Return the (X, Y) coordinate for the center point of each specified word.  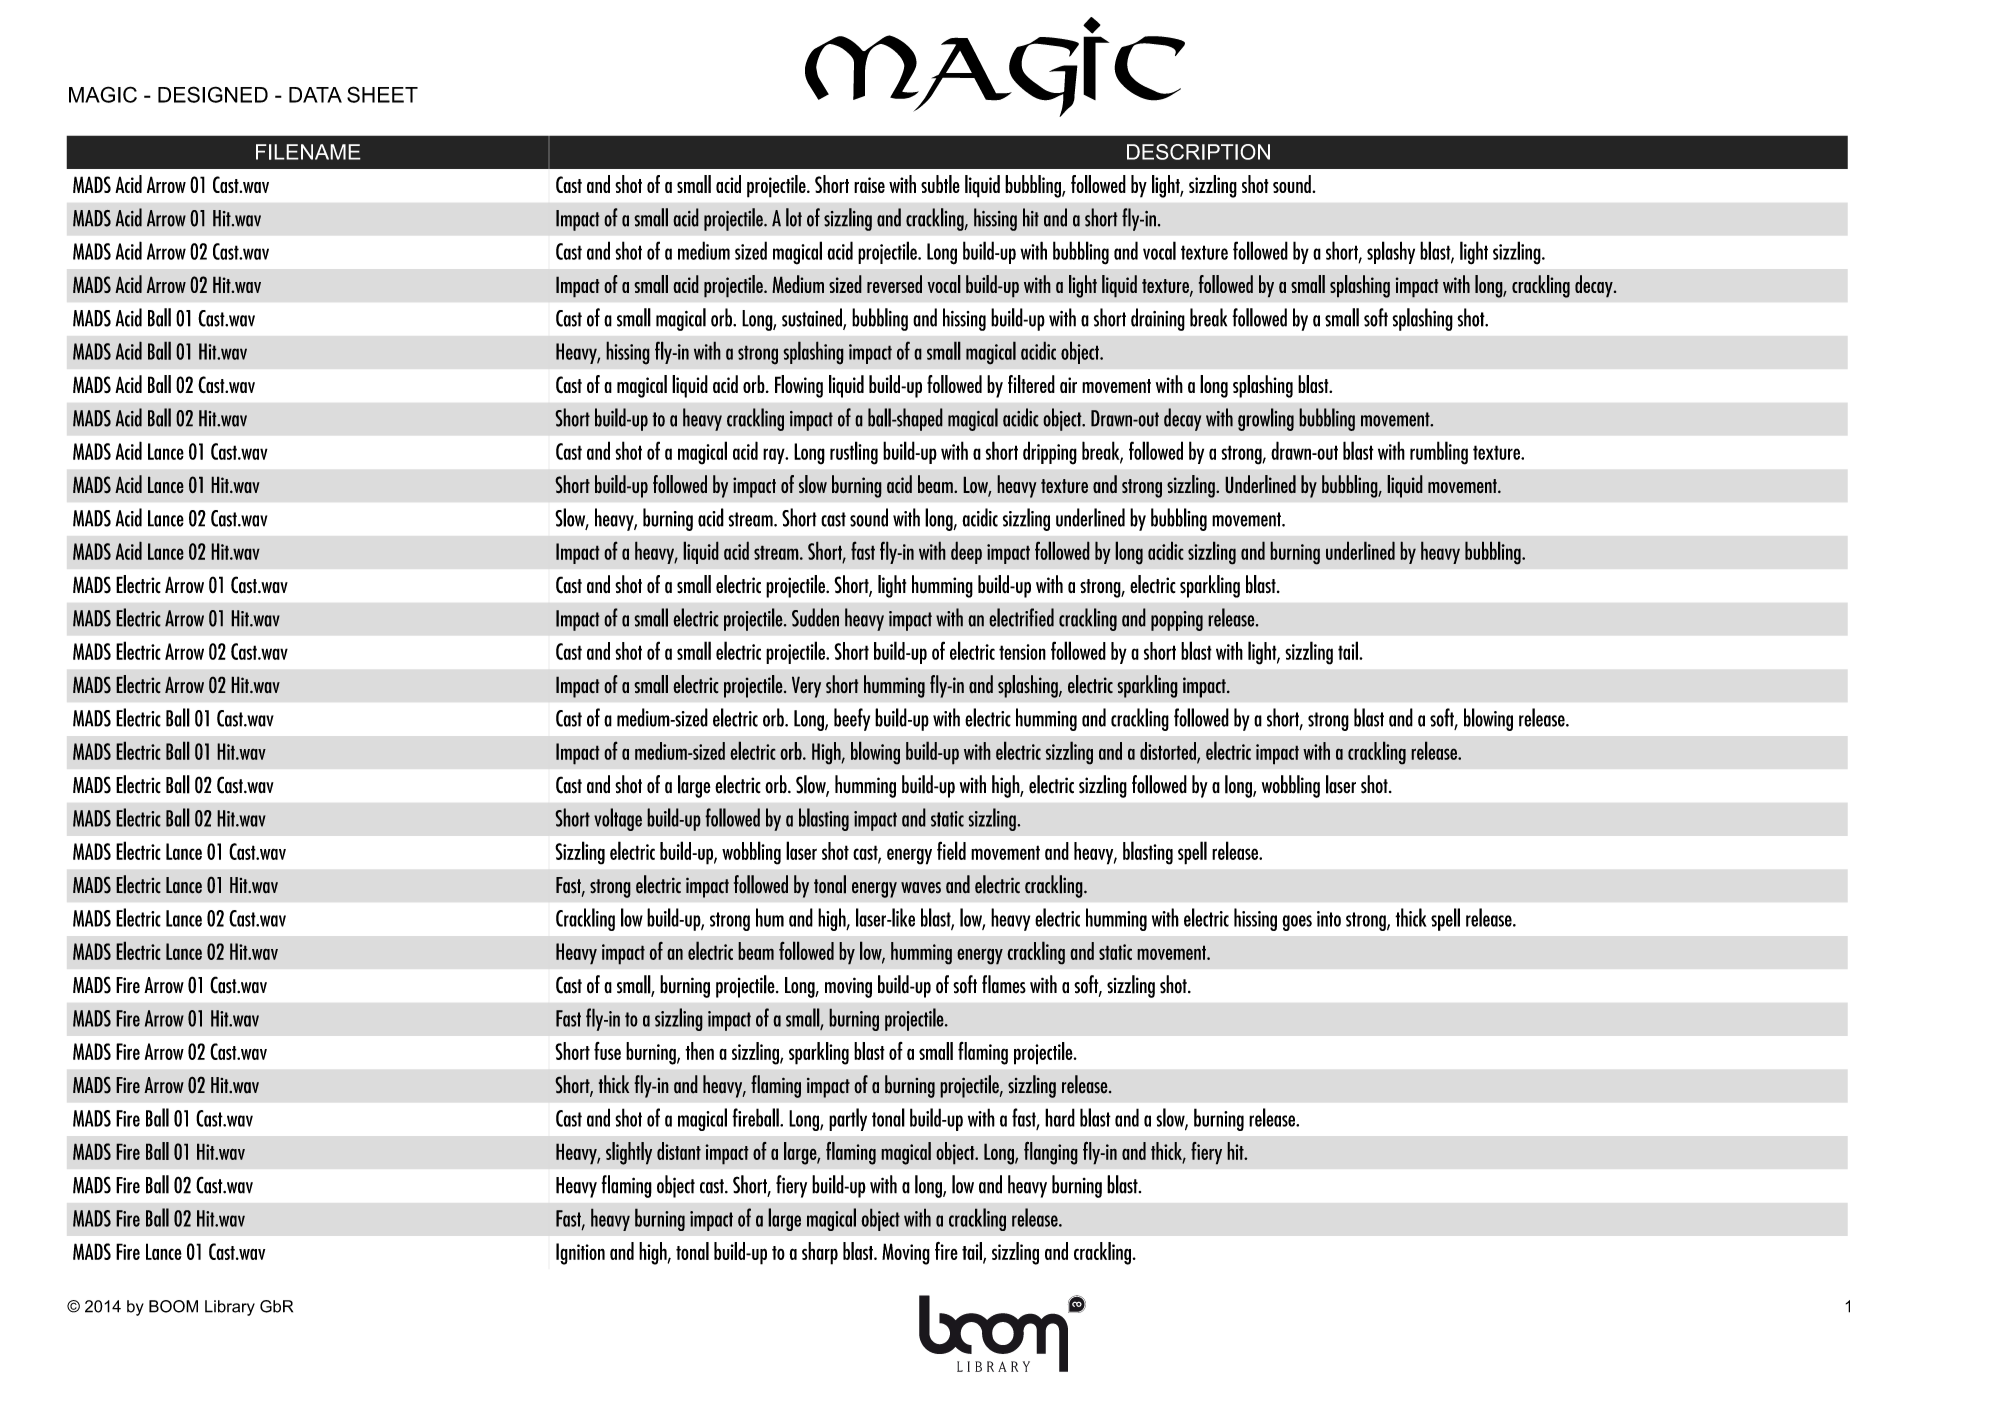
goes (1297, 923)
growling (1266, 419)
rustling (854, 453)
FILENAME (308, 152)
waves (921, 888)
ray (775, 456)
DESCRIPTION (1198, 152)
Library (230, 1308)
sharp (820, 1253)
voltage (618, 819)
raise (869, 185)
